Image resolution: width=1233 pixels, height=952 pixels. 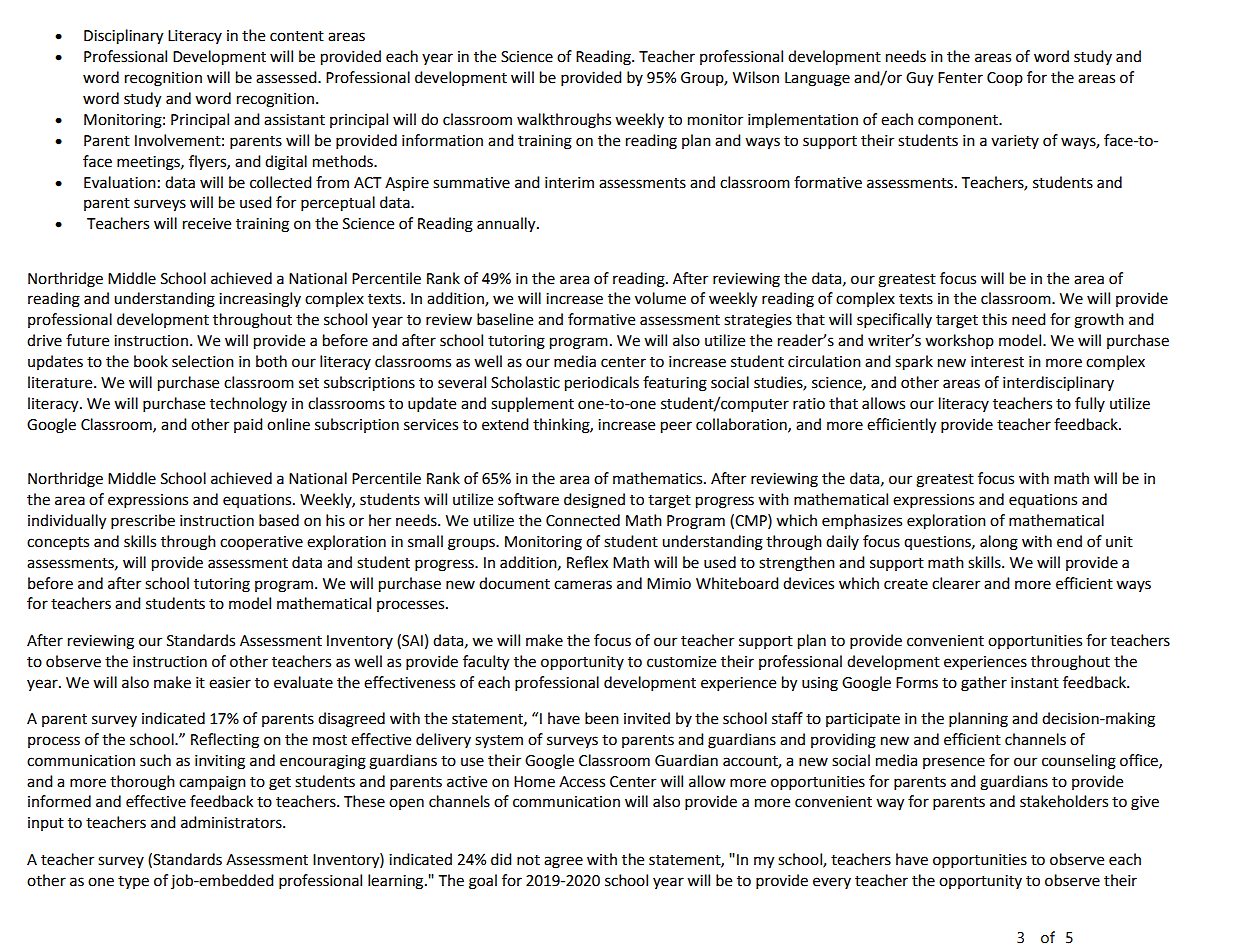 I want to click on this, so click(x=994, y=319).
